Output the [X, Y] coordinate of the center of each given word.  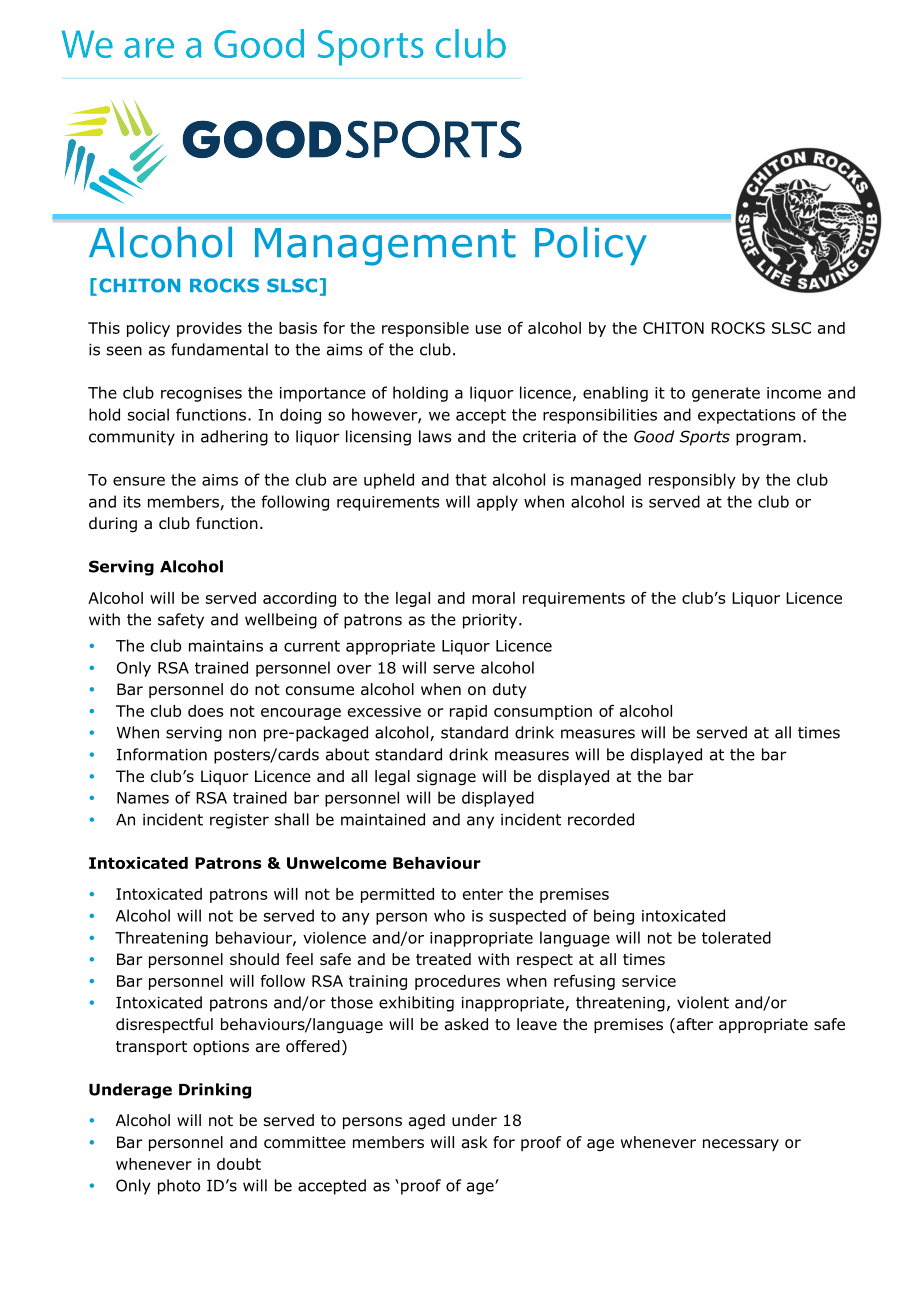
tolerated [736, 937]
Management [385, 247]
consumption [543, 712]
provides [209, 329]
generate [726, 394]
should [254, 959]
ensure [139, 481]
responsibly [692, 481]
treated [443, 959]
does [205, 711]
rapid [468, 712]
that [471, 479]
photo [179, 1187]
